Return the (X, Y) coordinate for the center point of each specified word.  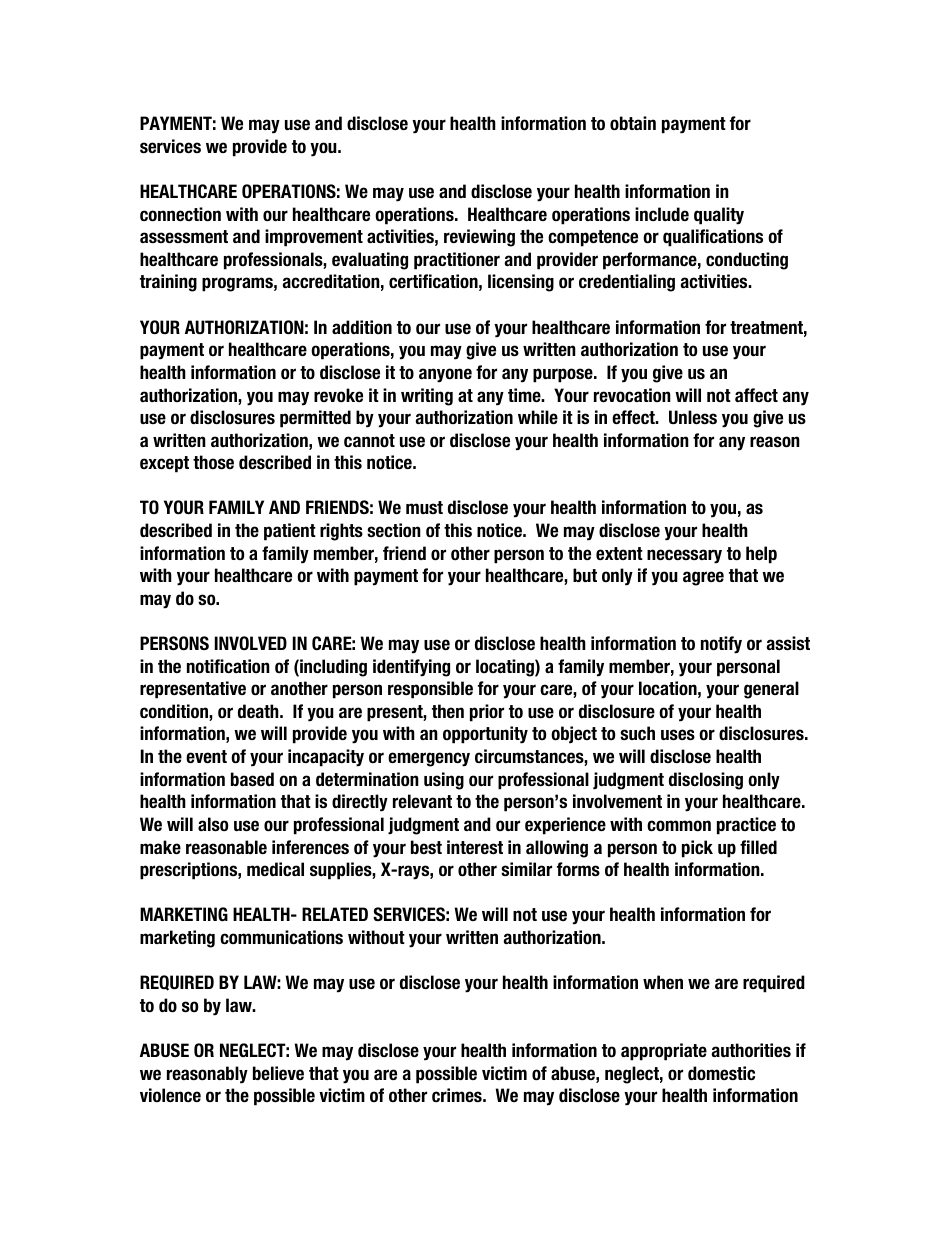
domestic (721, 1073)
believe (278, 1073)
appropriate (664, 1052)
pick (697, 849)
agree (703, 578)
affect (756, 395)
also (213, 824)
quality (719, 216)
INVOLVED (251, 643)
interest (475, 847)
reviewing (479, 238)
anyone (445, 375)
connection (180, 214)
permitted (315, 419)
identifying (411, 668)
